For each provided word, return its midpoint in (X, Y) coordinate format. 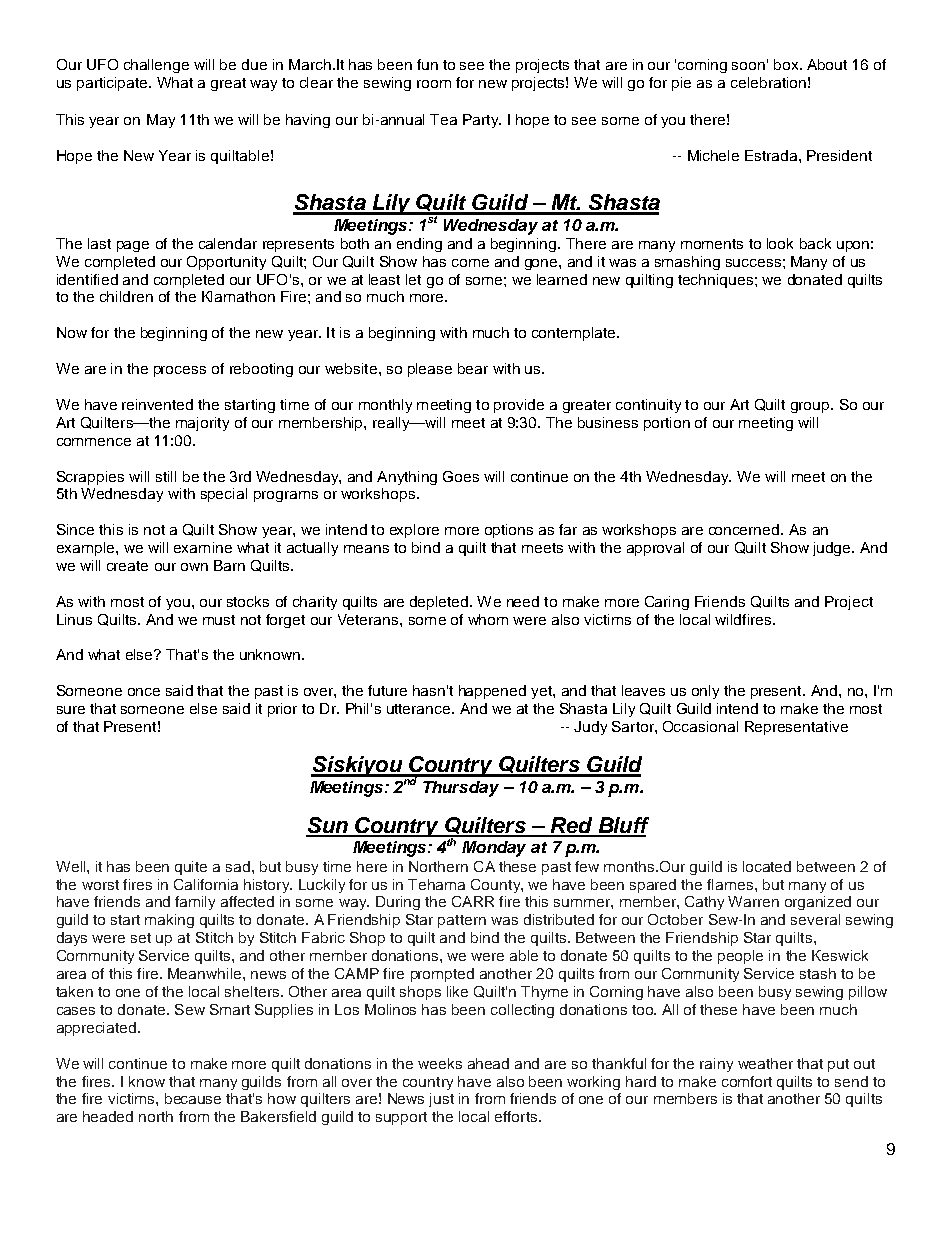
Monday (494, 849)
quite (191, 868)
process (180, 371)
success (753, 263)
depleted (440, 603)
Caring (667, 603)
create (127, 566)
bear (473, 368)
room (434, 84)
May (161, 121)
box (787, 64)
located (767, 866)
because (193, 1098)
